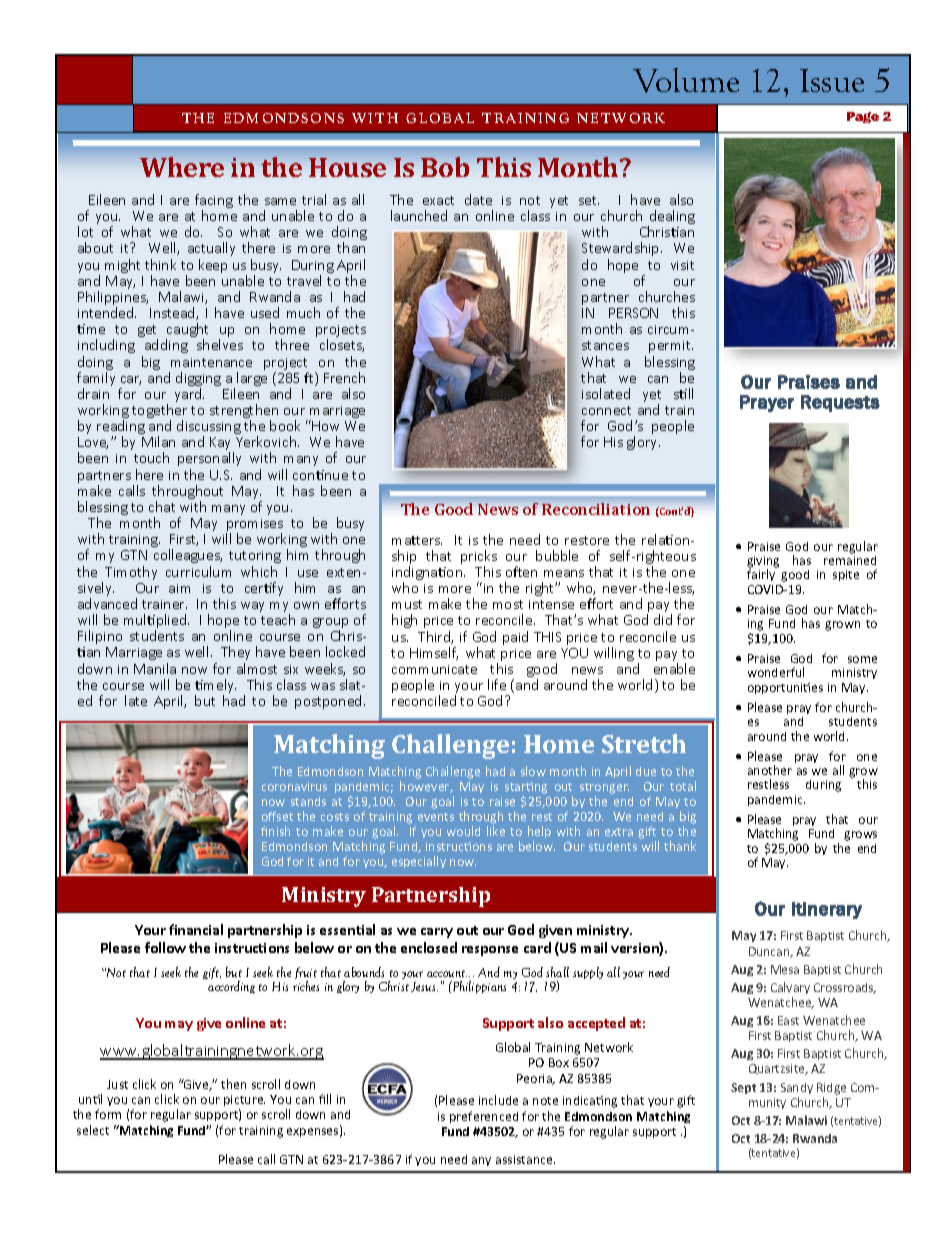  I want to click on facing, so click(214, 202).
